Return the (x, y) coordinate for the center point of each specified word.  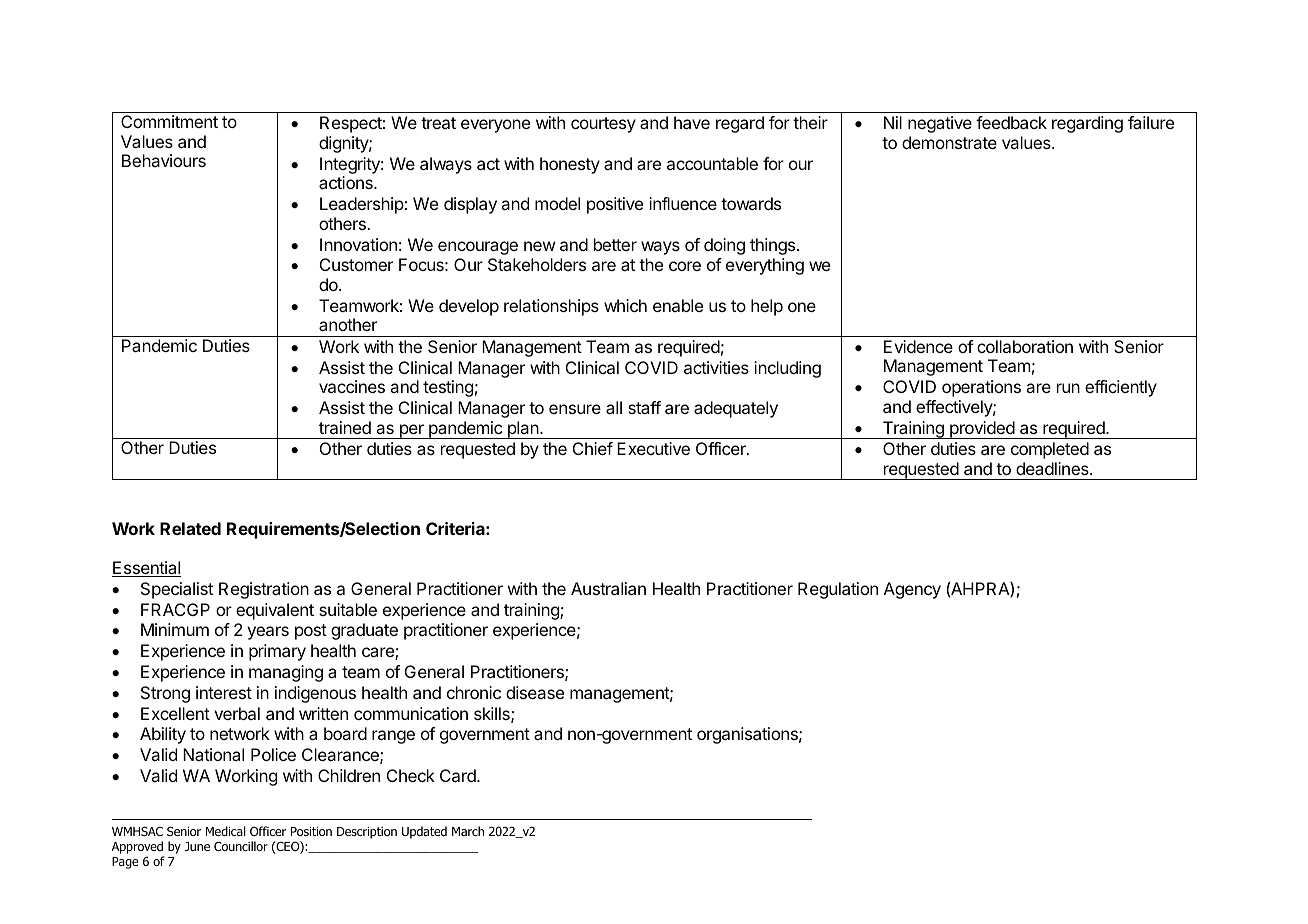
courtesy (603, 125)
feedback (1011, 122)
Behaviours (164, 160)
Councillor (241, 846)
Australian (608, 588)
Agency (912, 590)
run (1068, 388)
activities (716, 367)
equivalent (275, 611)
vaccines (352, 386)
